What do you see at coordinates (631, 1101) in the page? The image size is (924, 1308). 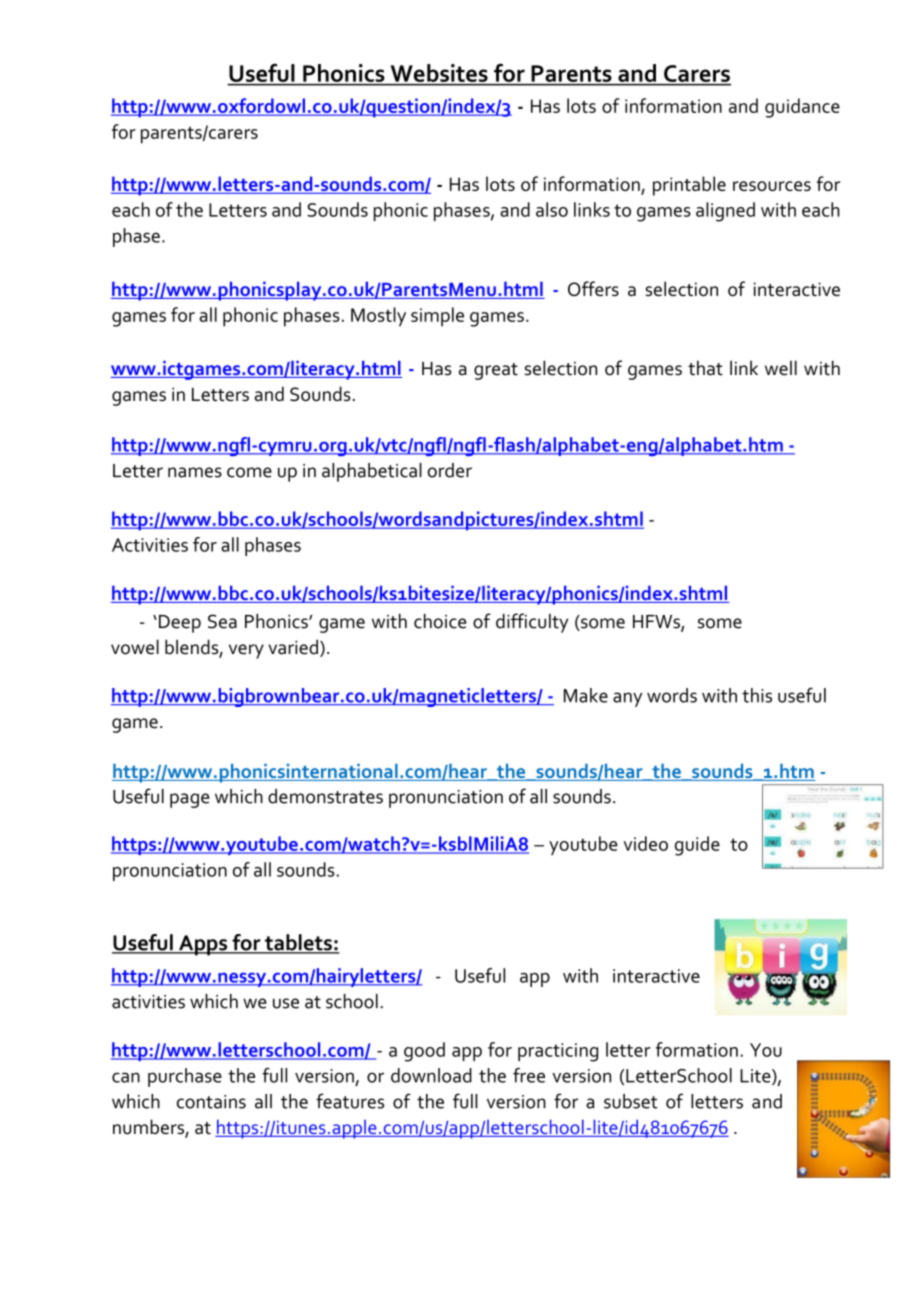 I see `subset` at bounding box center [631, 1101].
